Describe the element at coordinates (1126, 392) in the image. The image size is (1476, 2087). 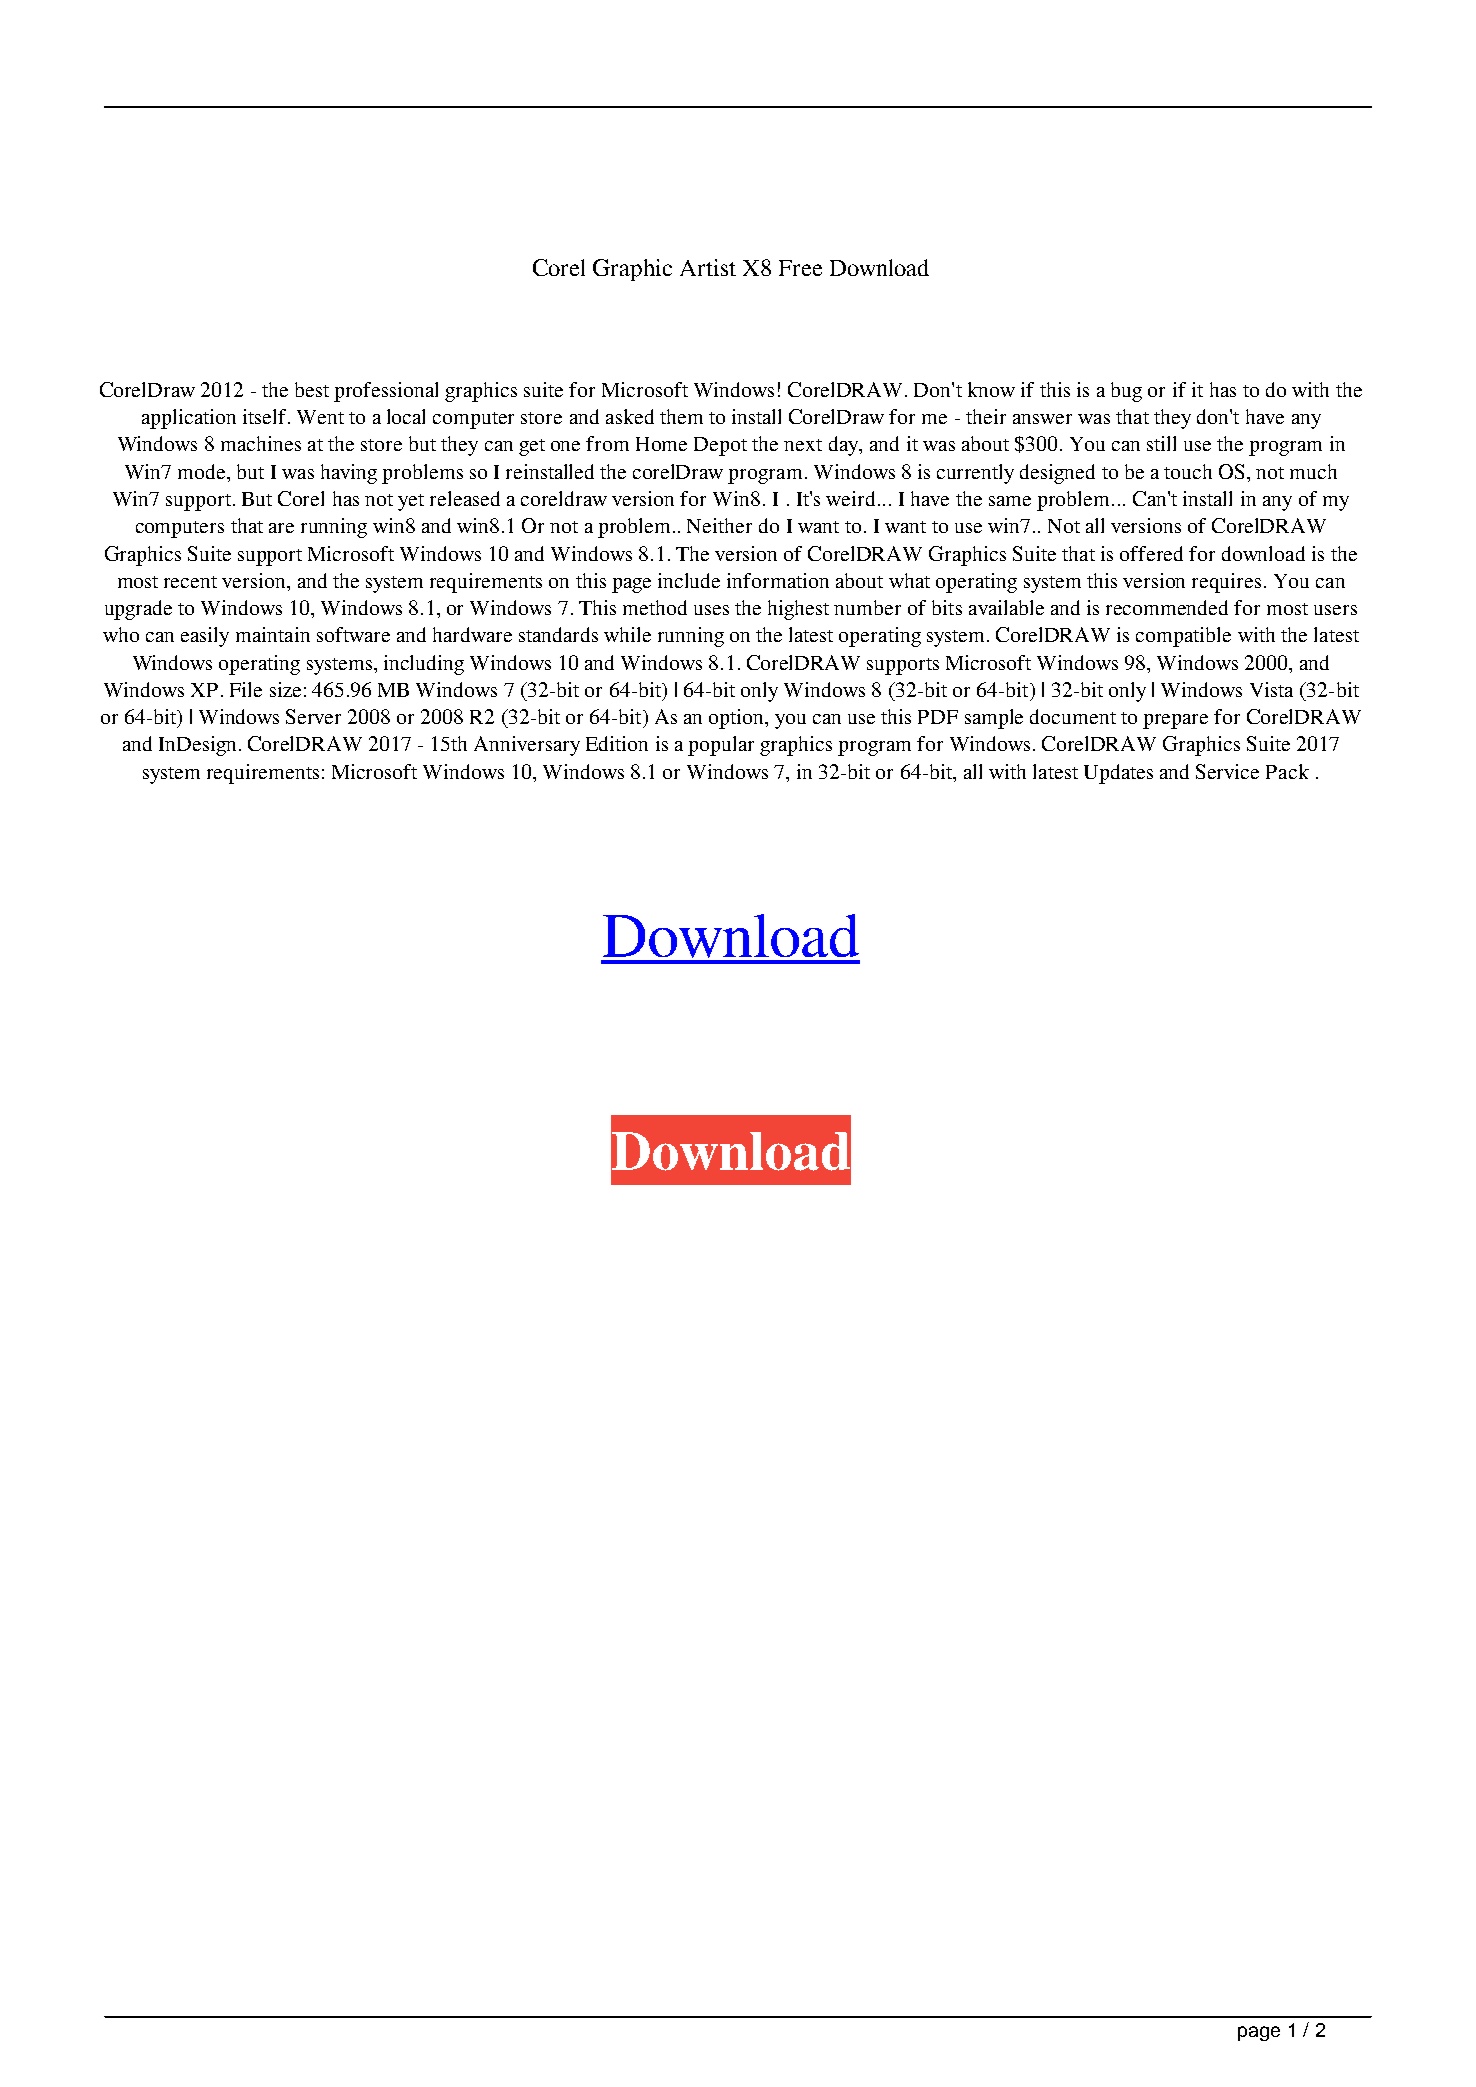
I see `bug` at that location.
